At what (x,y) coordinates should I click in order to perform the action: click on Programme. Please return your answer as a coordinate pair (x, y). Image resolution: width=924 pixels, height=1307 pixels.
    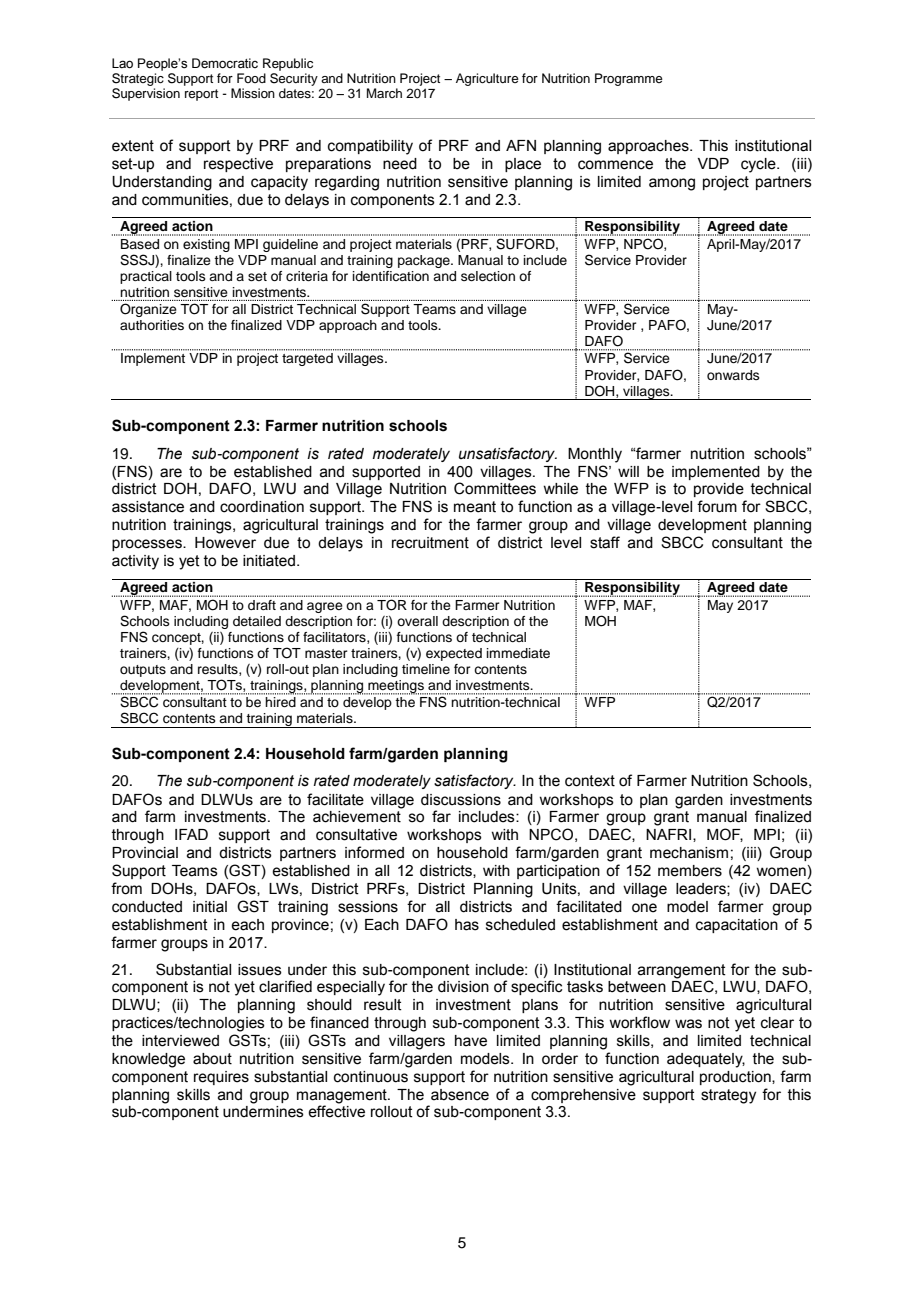
    Looking at the image, I should click on (629, 79).
